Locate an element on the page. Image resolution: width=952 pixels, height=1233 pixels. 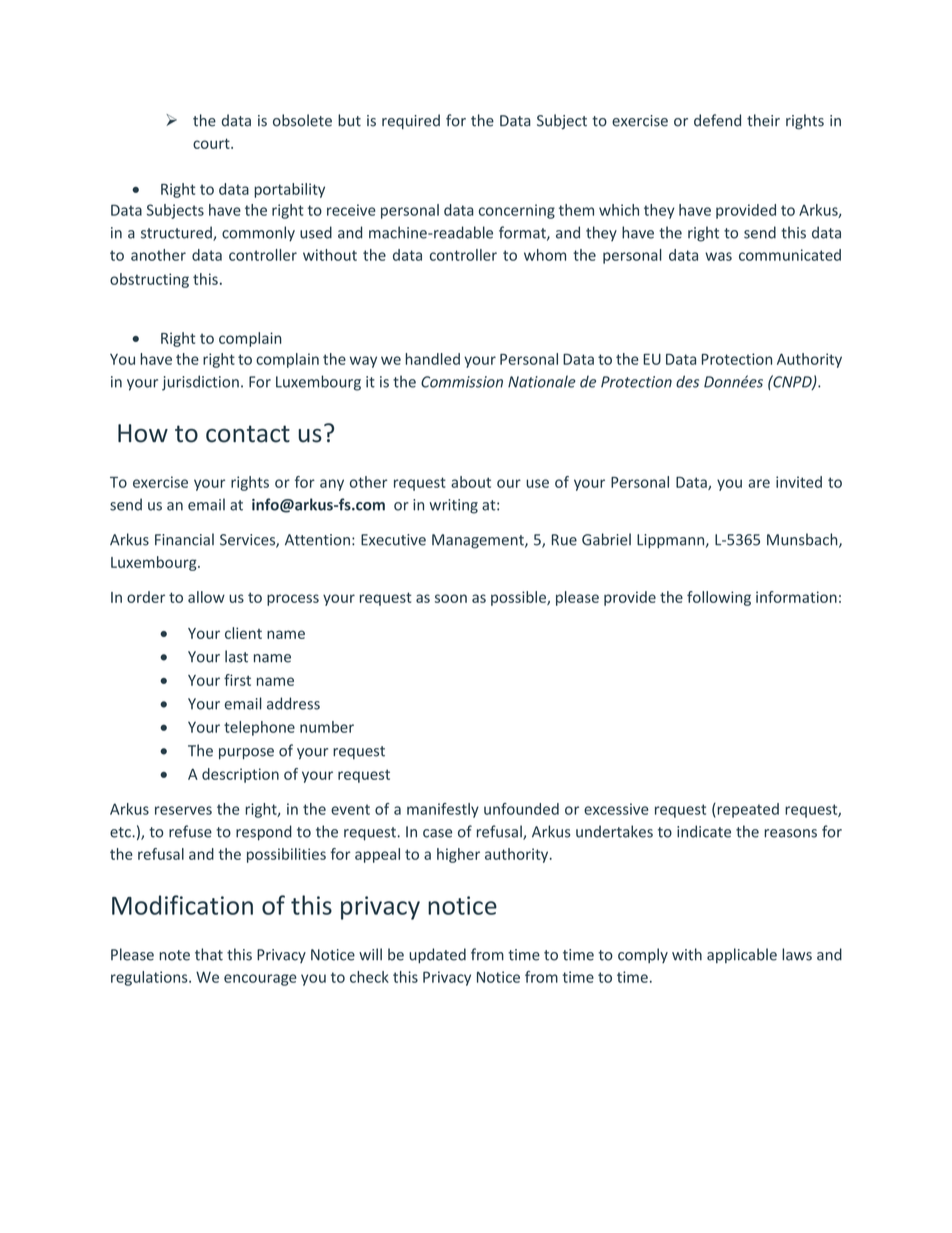
defend is located at coordinates (717, 120).
